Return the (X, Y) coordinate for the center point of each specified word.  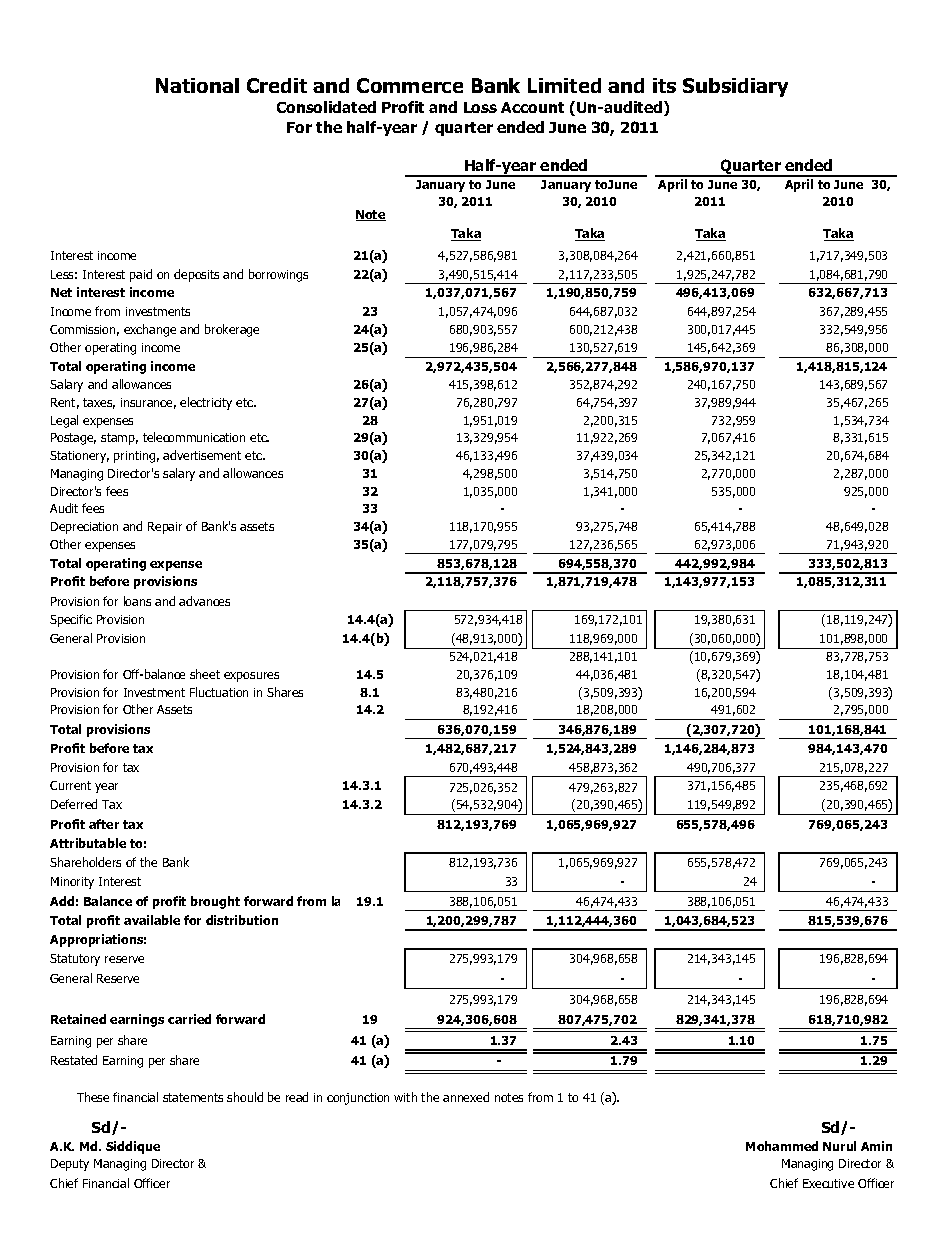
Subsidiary (735, 87)
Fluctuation (219, 692)
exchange (150, 330)
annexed (466, 1097)
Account (532, 107)
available (152, 920)
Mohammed (782, 1146)
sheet (205, 674)
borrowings (278, 275)
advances (204, 601)
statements (193, 1097)
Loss (480, 107)
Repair (165, 528)
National (197, 85)
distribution (242, 920)
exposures (251, 677)
